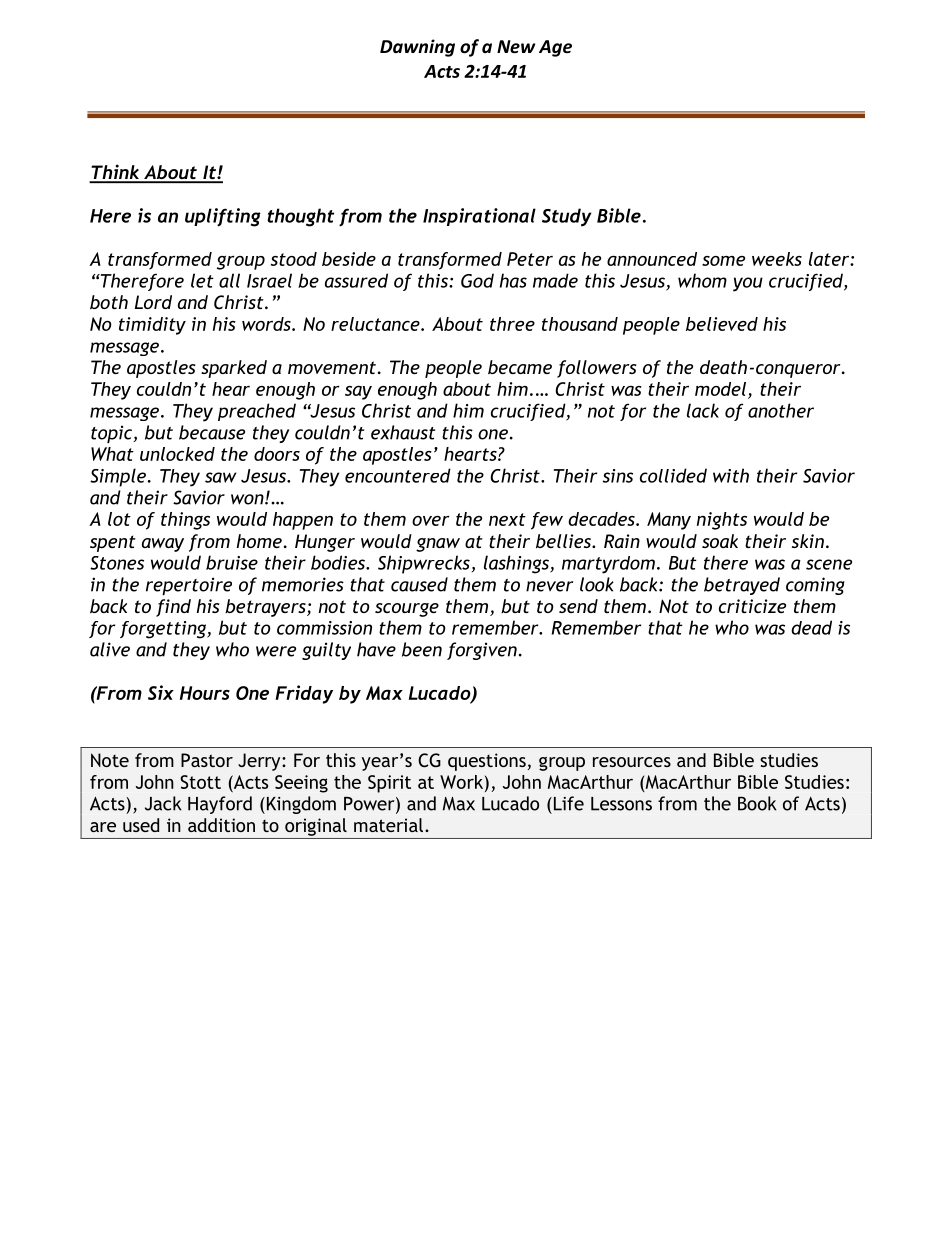  Describe the element at coordinates (403, 432) in the screenshot. I see `exhaust` at that location.
